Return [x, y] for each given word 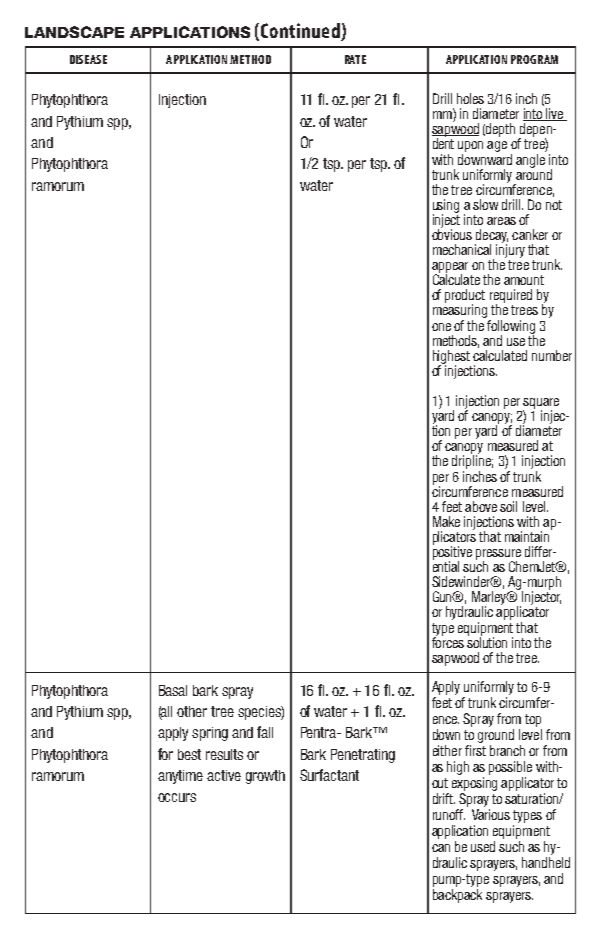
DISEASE [88, 59]
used [483, 846]
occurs [177, 797]
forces [448, 641]
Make [446, 521]
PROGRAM [534, 59]
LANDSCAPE [74, 32]
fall [265, 732]
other [192, 711]
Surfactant [329, 775]
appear [450, 268]
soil [508, 506]
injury [510, 250]
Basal [173, 690]
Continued [300, 32]
